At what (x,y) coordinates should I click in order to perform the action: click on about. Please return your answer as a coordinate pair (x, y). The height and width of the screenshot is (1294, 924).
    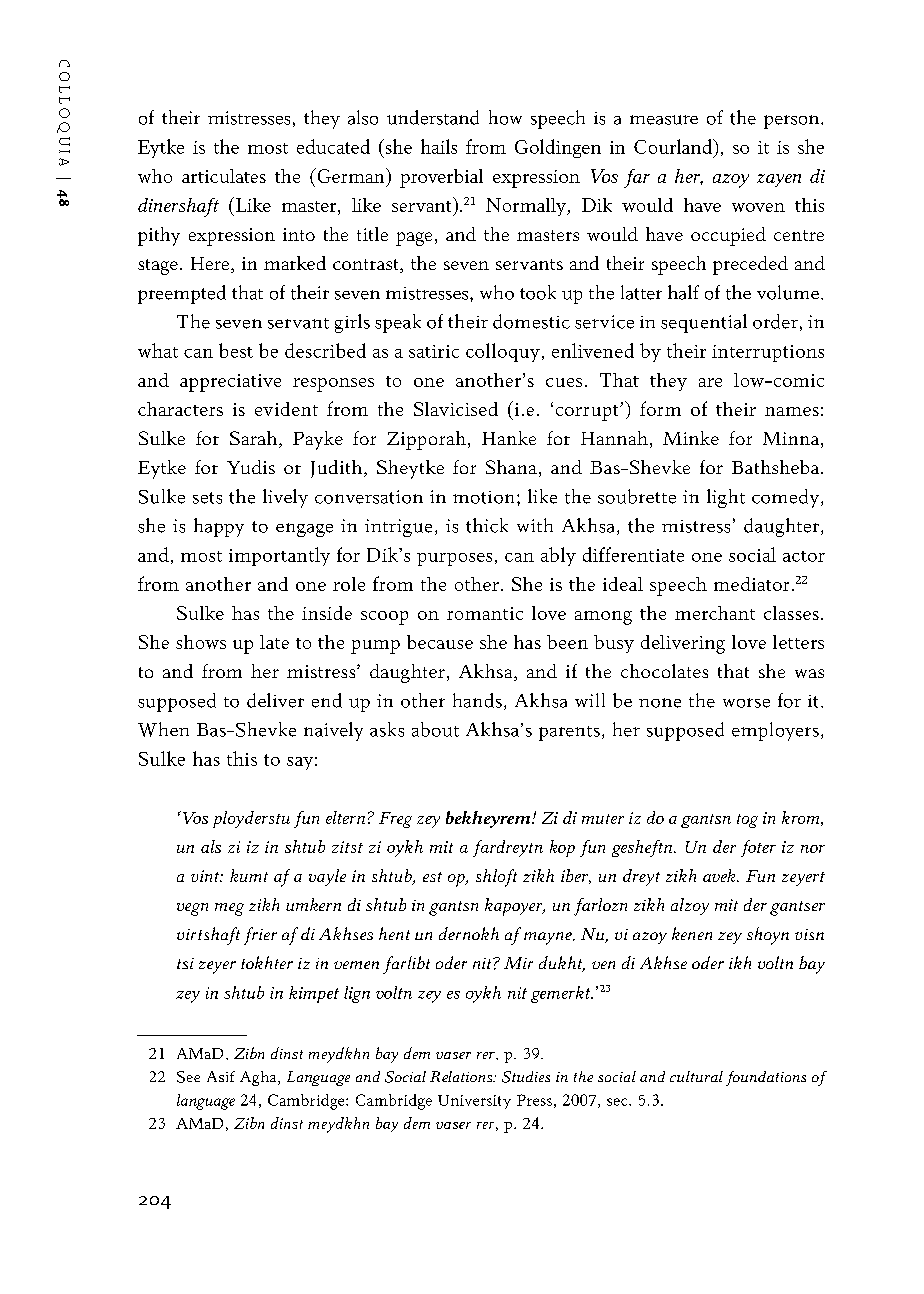
    Looking at the image, I should click on (435, 729).
